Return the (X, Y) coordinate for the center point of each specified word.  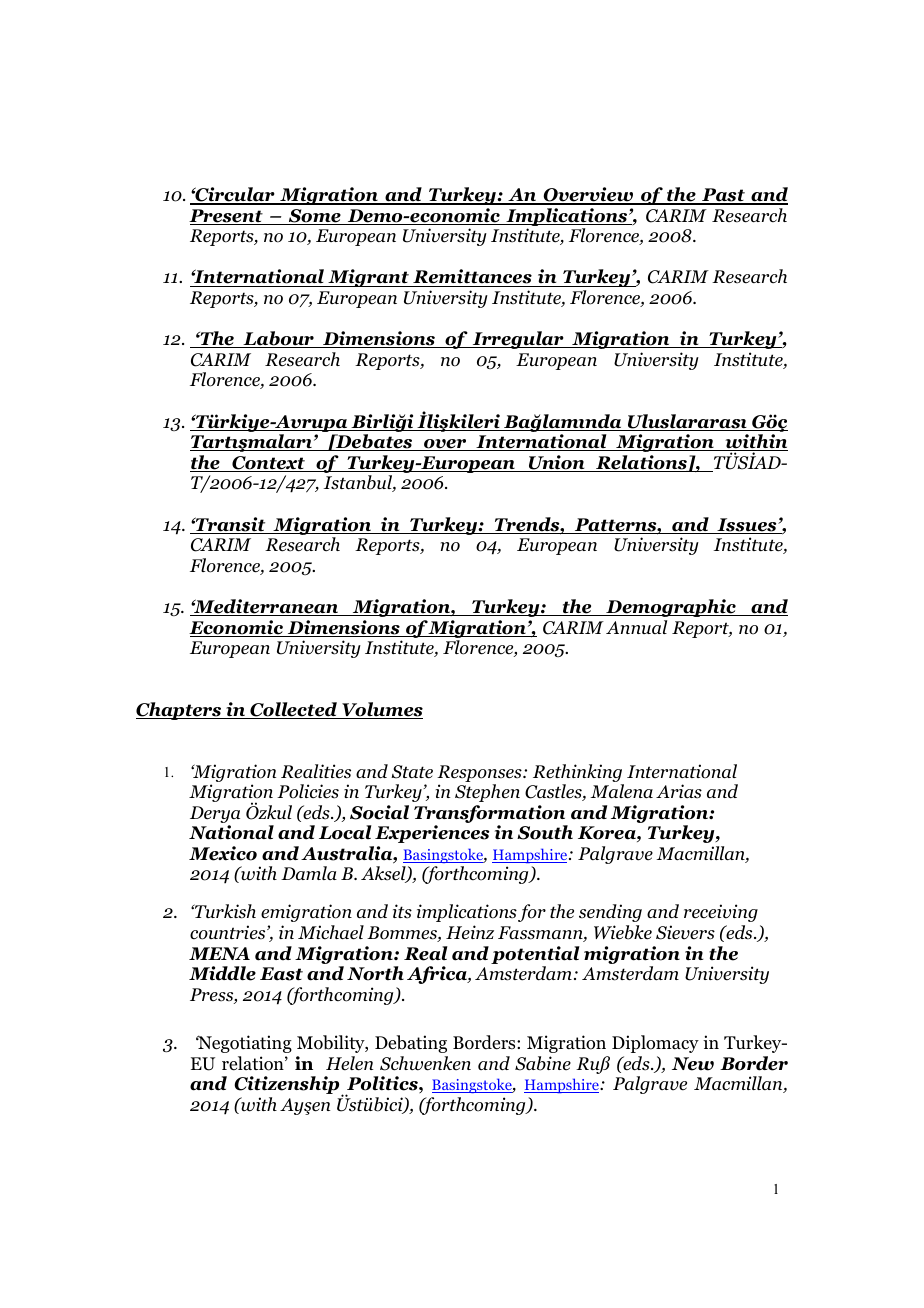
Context (269, 464)
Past (723, 196)
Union (556, 463)
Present (227, 217)
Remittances (472, 278)
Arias (679, 791)
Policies (308, 791)
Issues (747, 526)
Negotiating (244, 1044)
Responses (480, 773)
